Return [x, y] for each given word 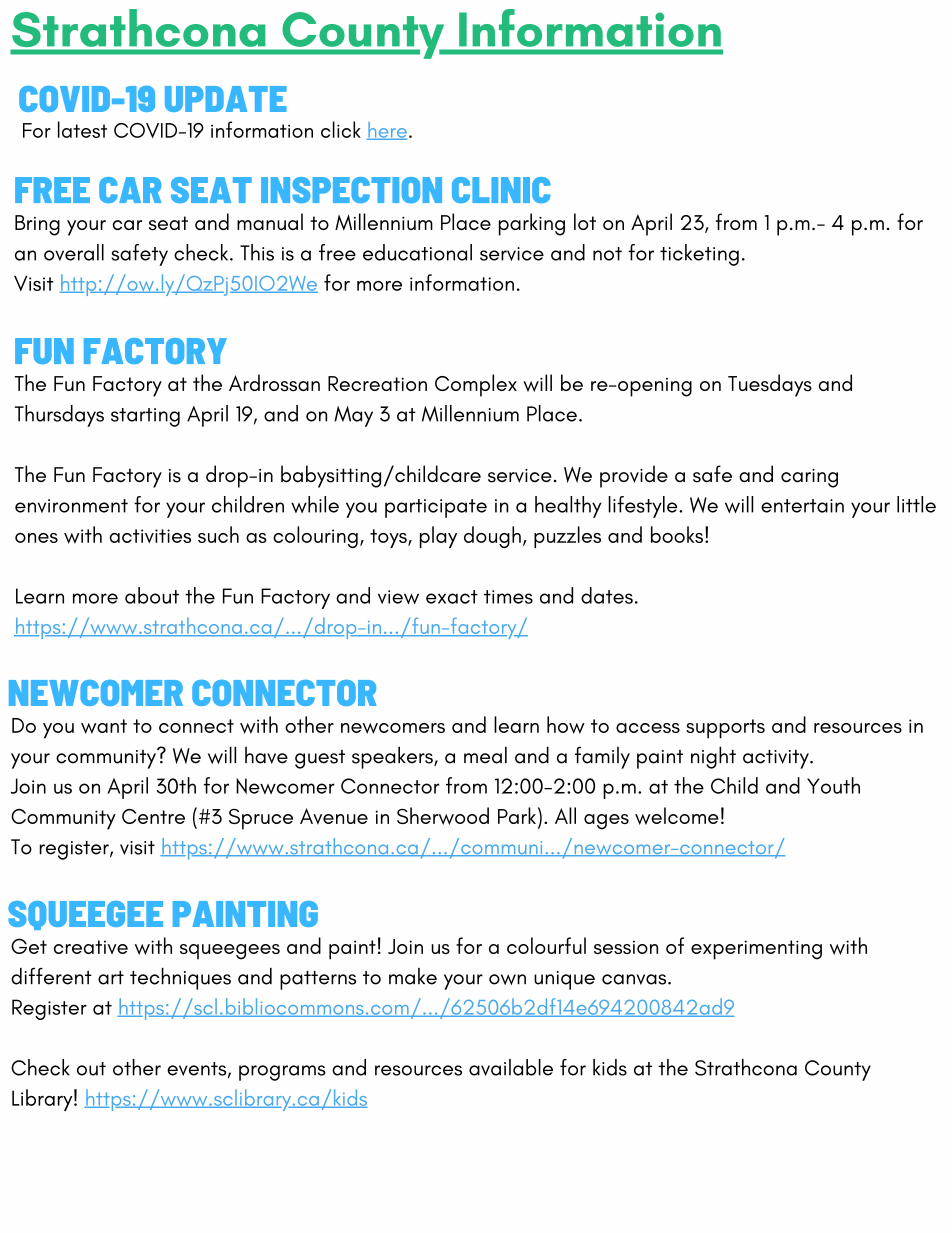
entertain [802, 506]
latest [82, 129]
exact [452, 597]
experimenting [756, 950]
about [152, 595]
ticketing [699, 255]
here [387, 131]
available [511, 1067]
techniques [180, 979]
